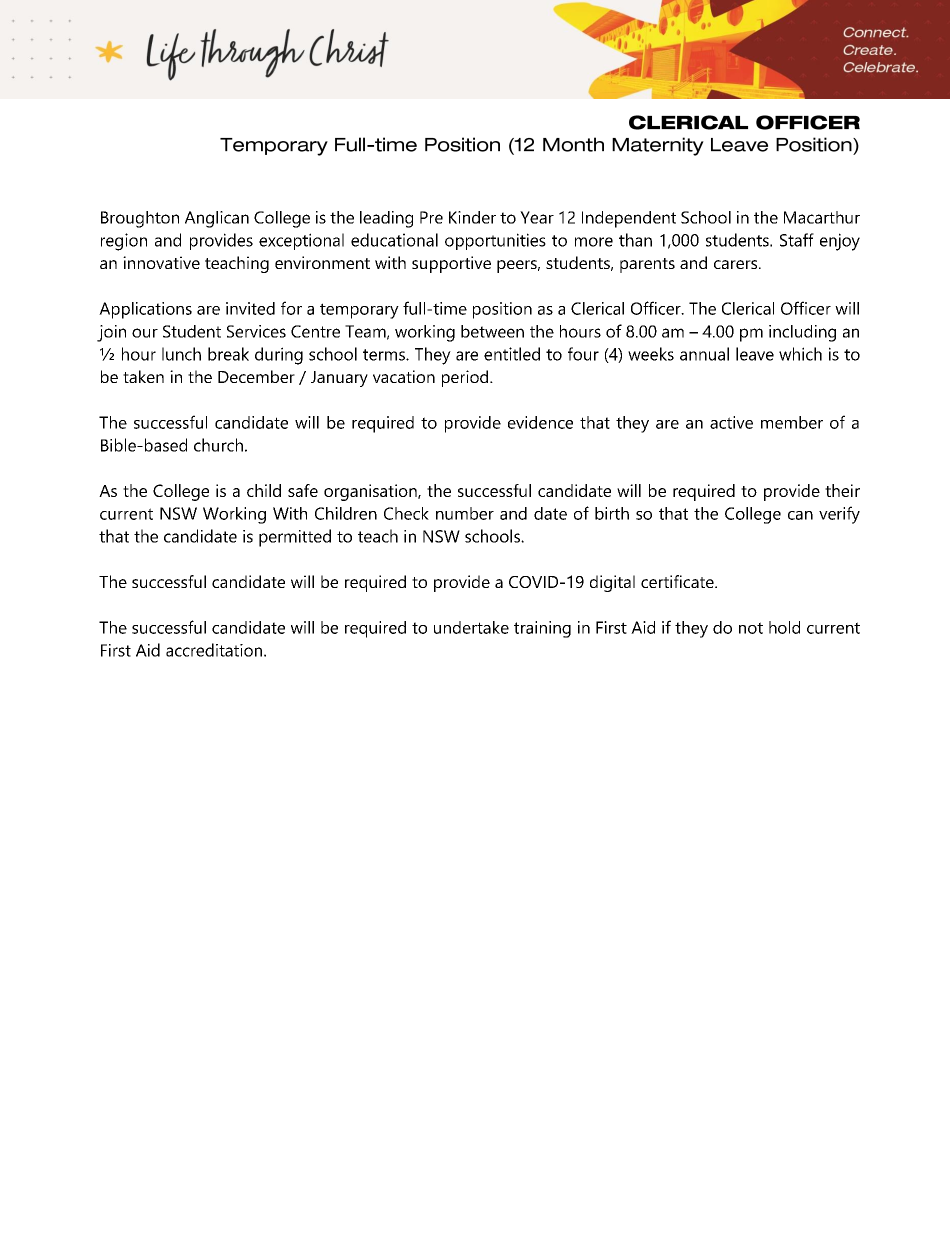 This screenshot has width=952, height=1233. What do you see at coordinates (755, 354) in the screenshot?
I see `leave` at bounding box center [755, 354].
